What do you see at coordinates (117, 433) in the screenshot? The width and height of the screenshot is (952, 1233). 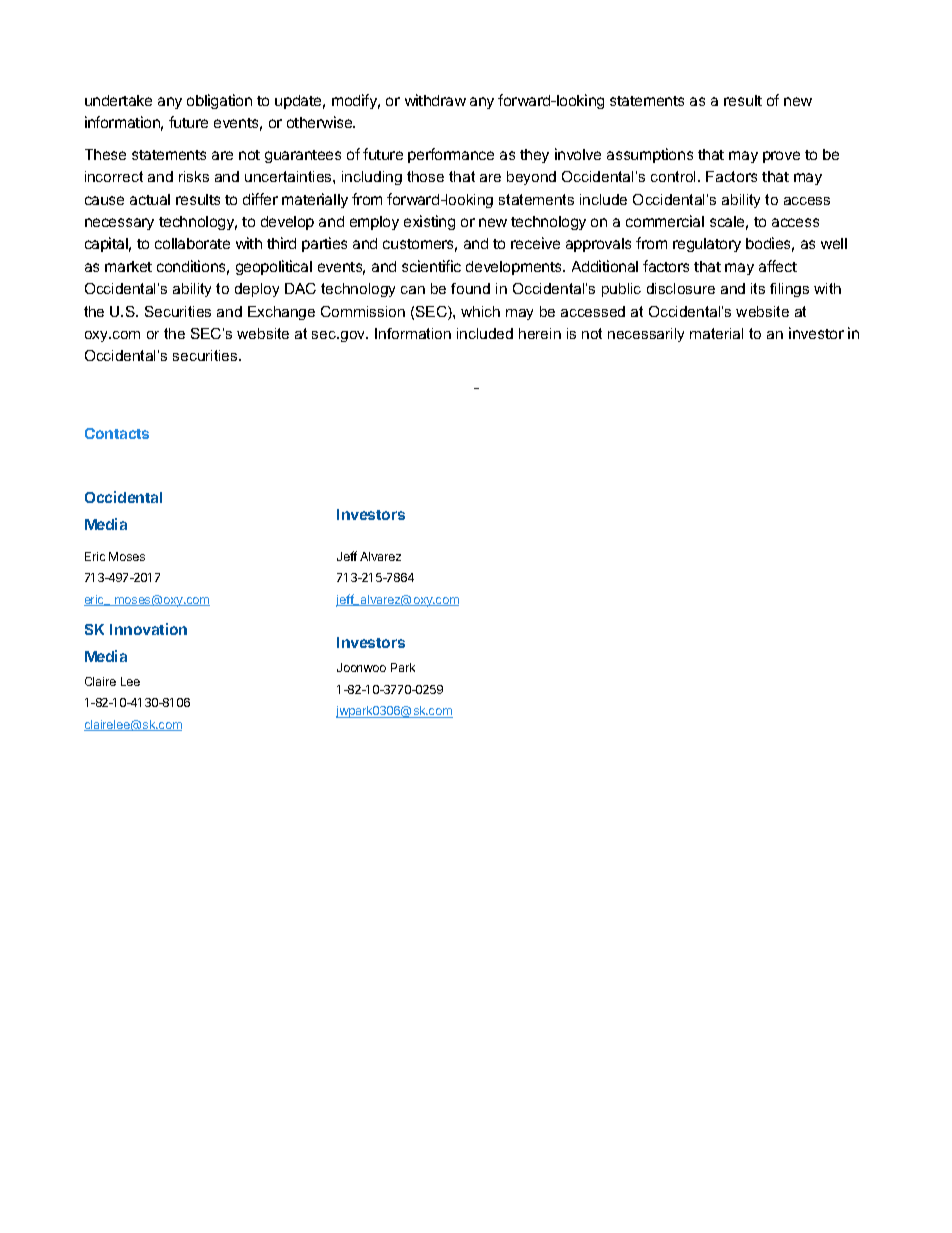 I see `Contacts` at bounding box center [117, 433].
